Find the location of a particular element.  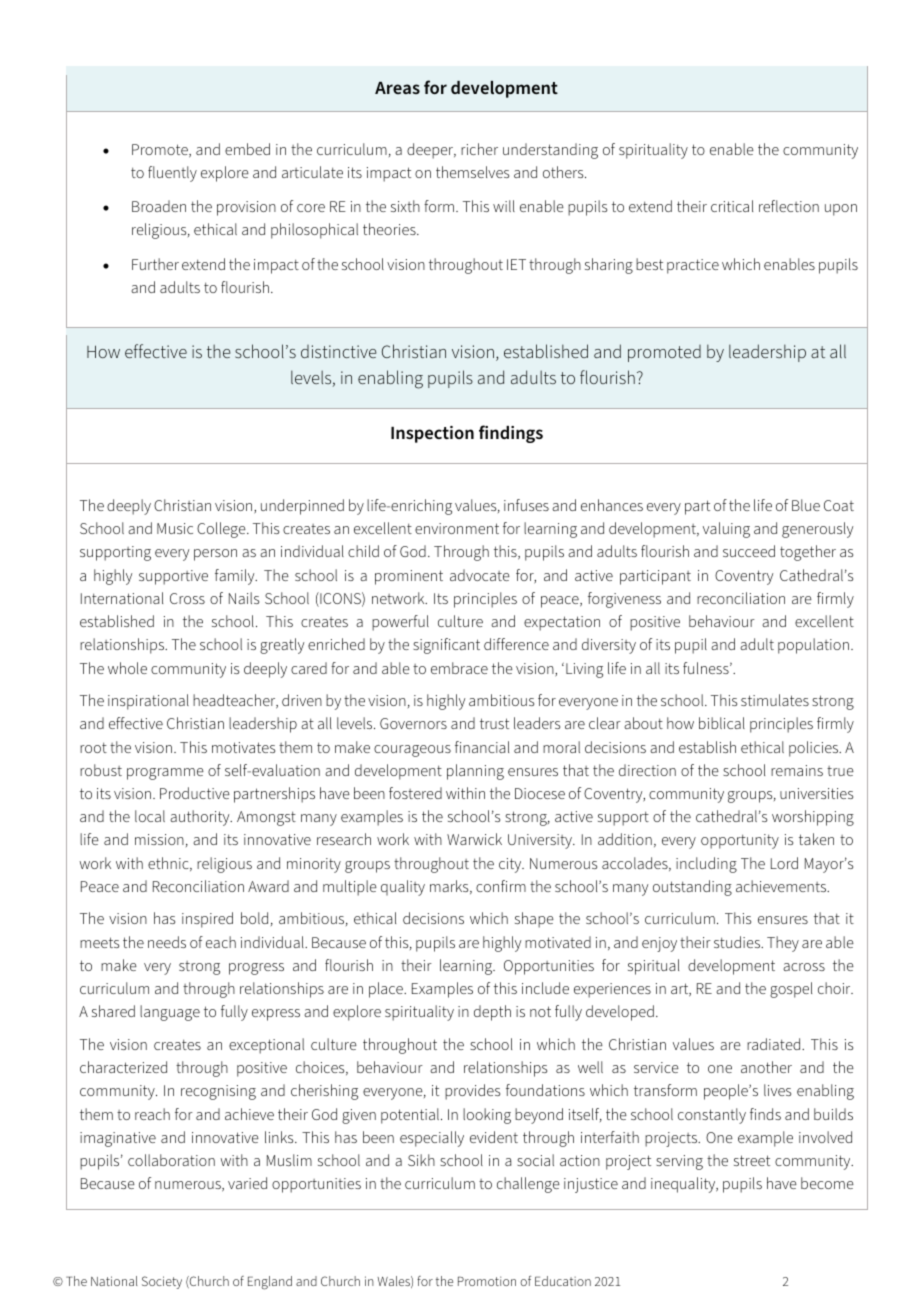

richer is located at coordinates (479, 149).
